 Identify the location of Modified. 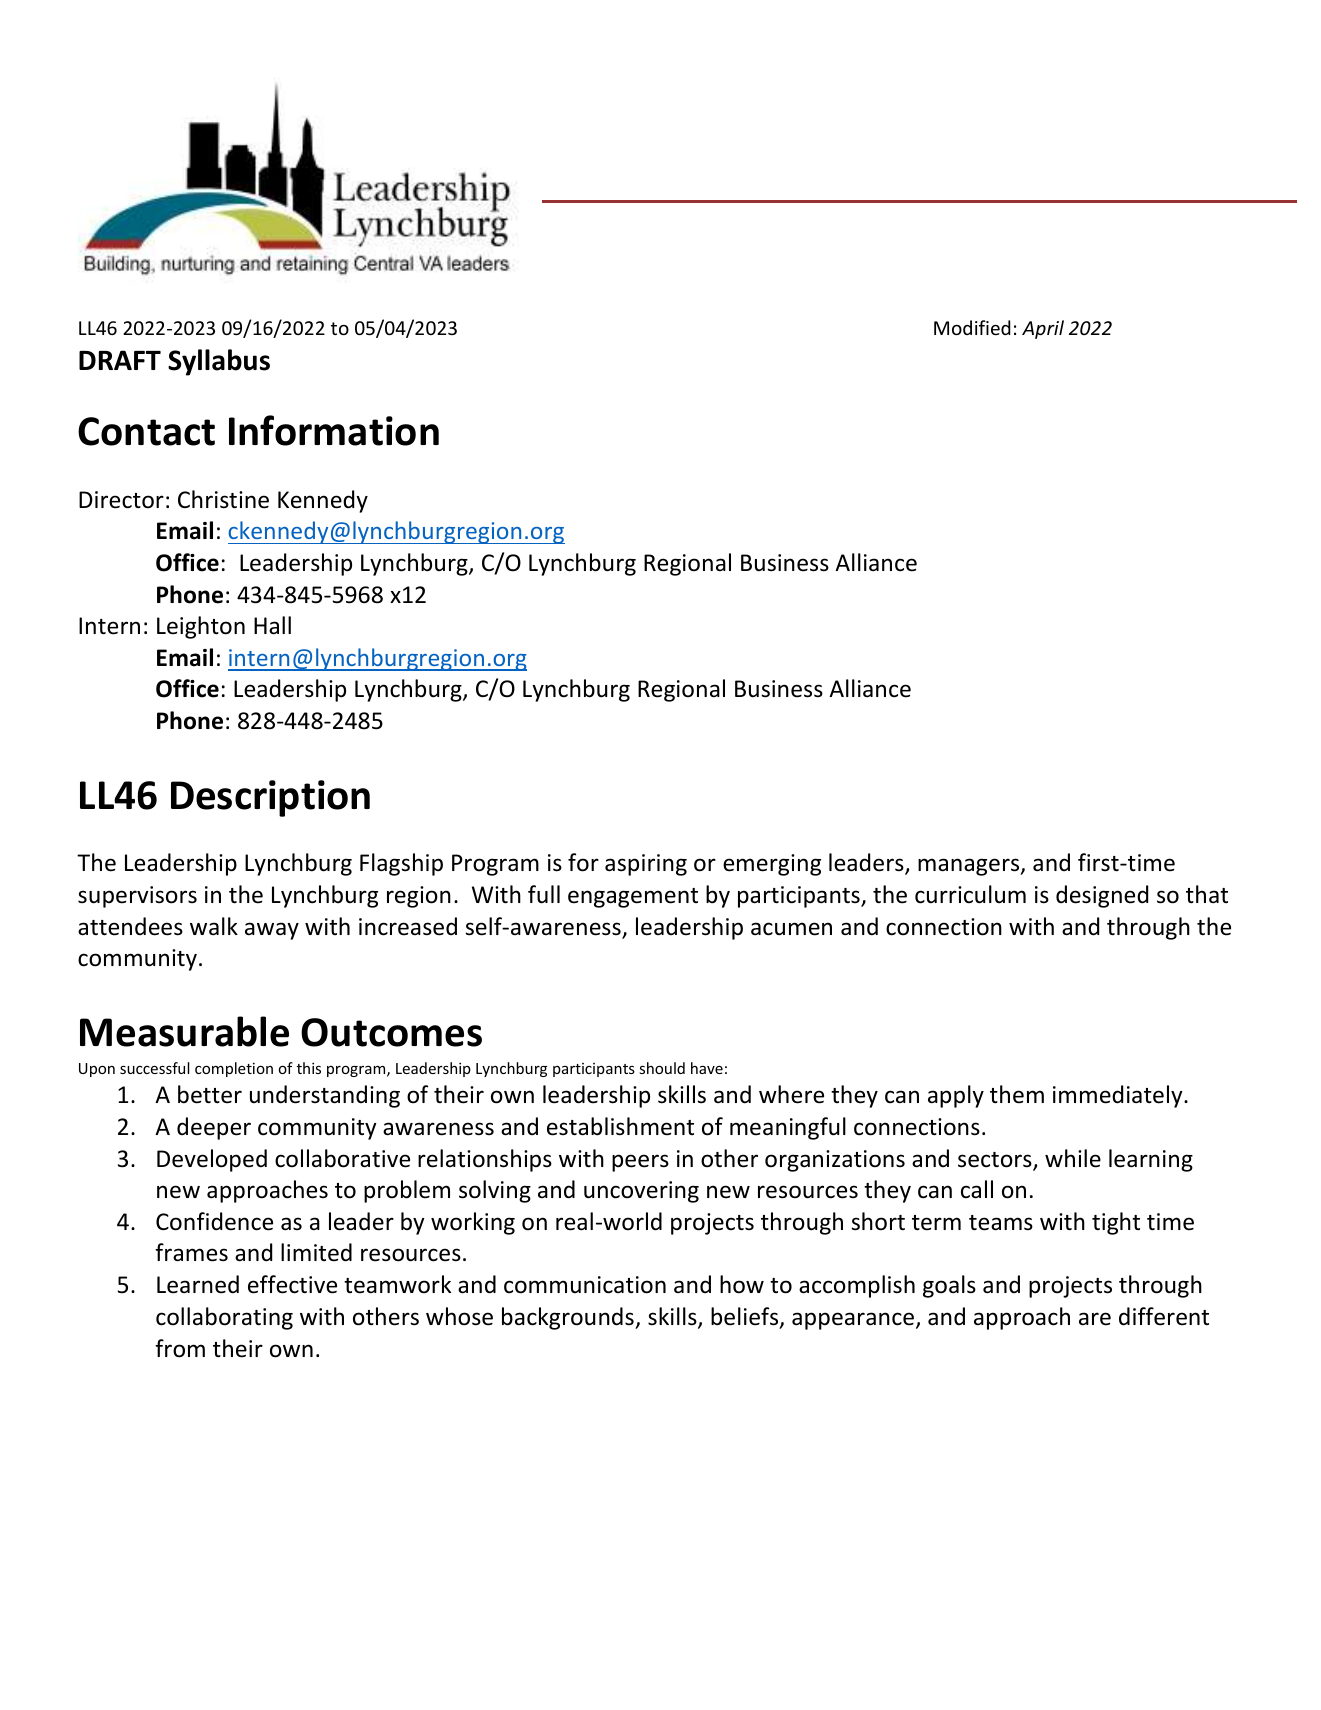
(972, 327).
